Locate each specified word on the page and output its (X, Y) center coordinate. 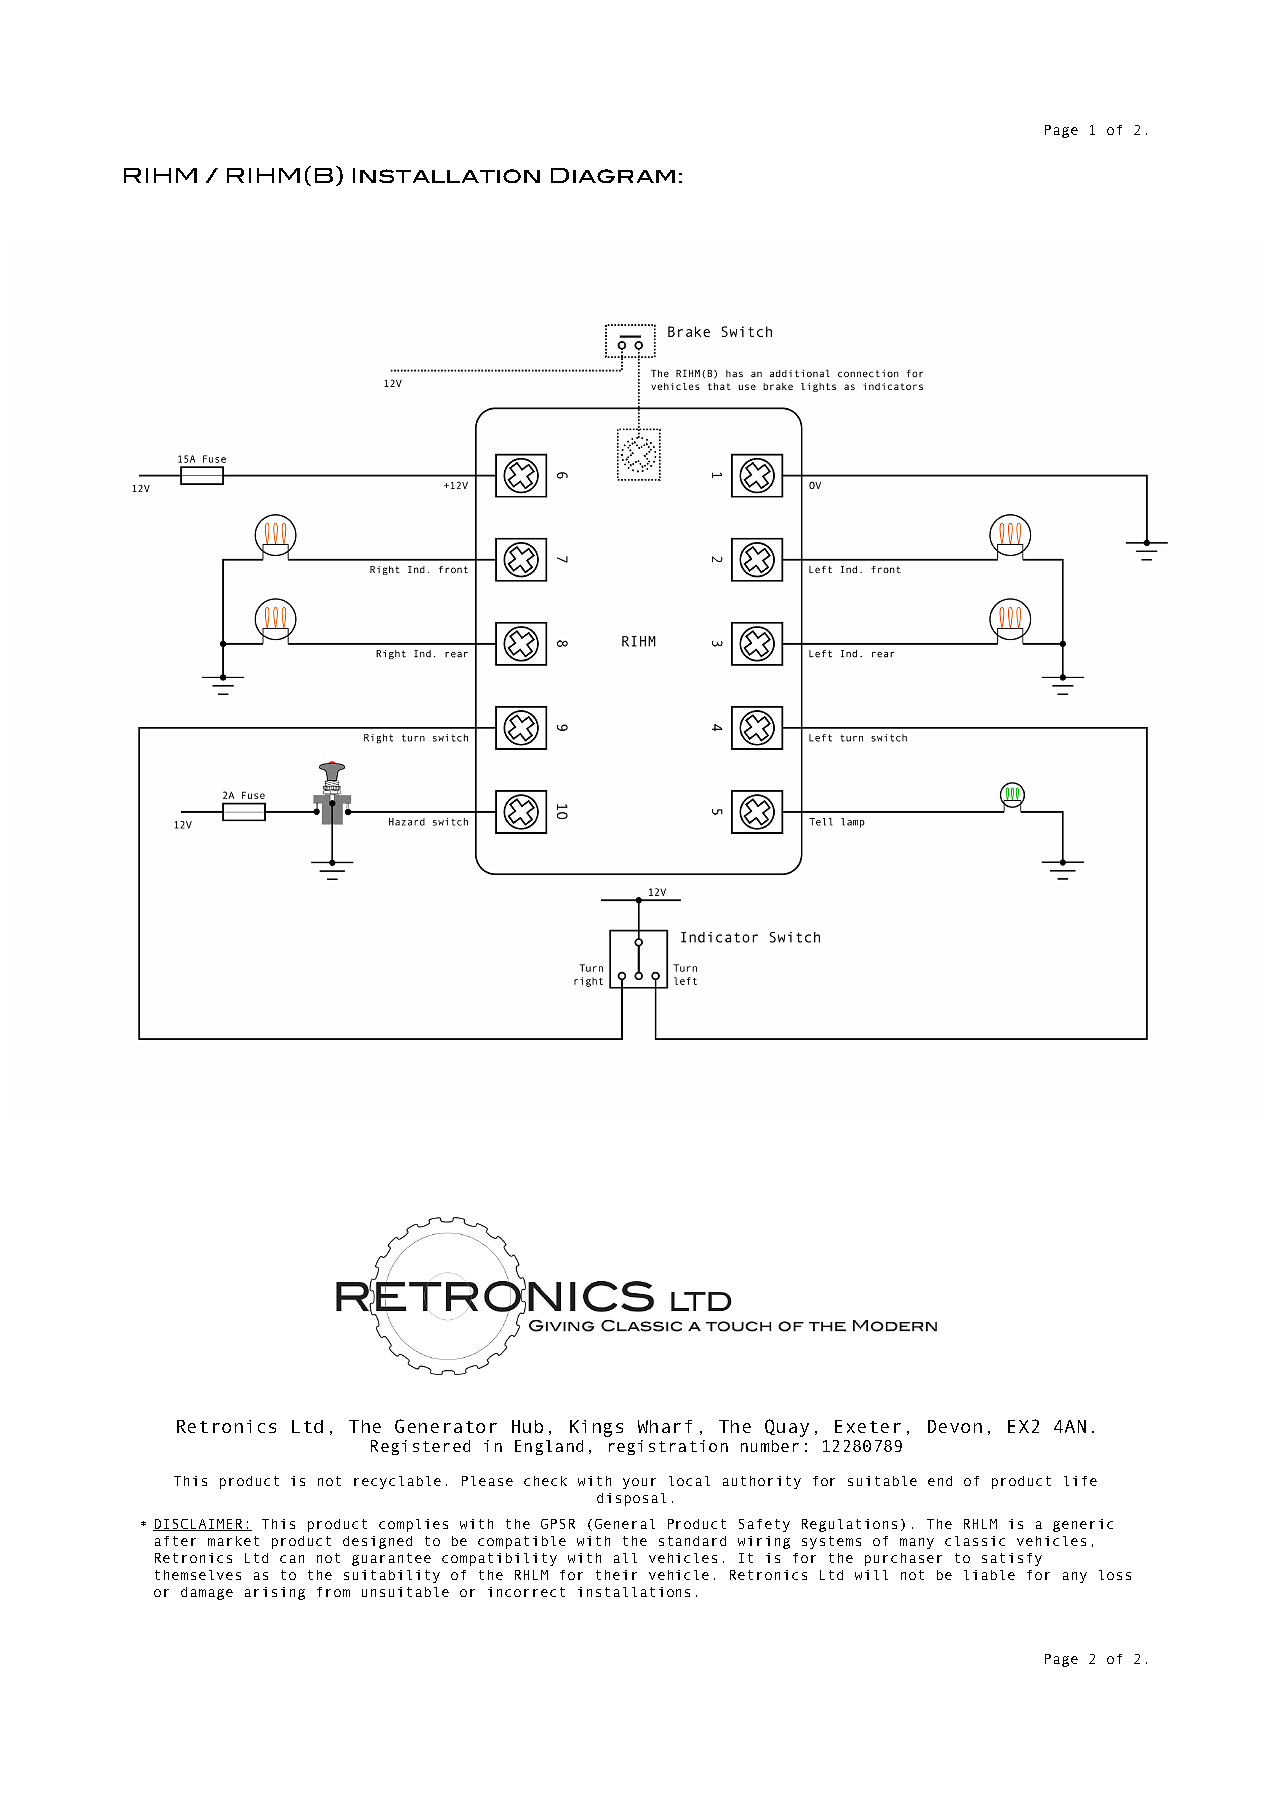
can (292, 1559)
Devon (955, 1426)
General (625, 1524)
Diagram (613, 175)
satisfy (1012, 1559)
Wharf (665, 1426)
